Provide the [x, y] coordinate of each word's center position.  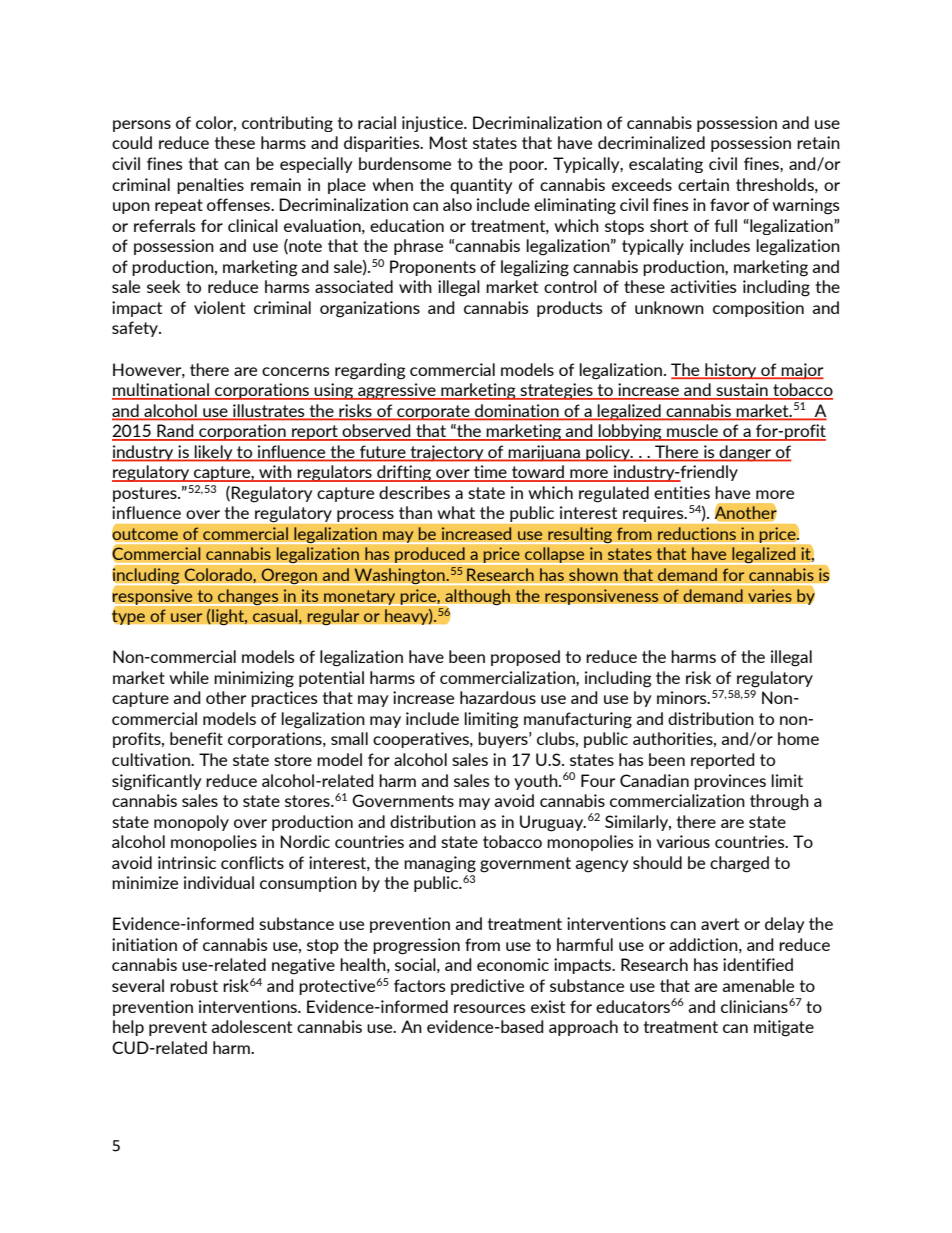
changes [248, 597]
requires [654, 514]
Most [448, 142]
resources [490, 1008]
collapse [555, 555]
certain [703, 184]
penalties [210, 186]
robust [194, 985]
